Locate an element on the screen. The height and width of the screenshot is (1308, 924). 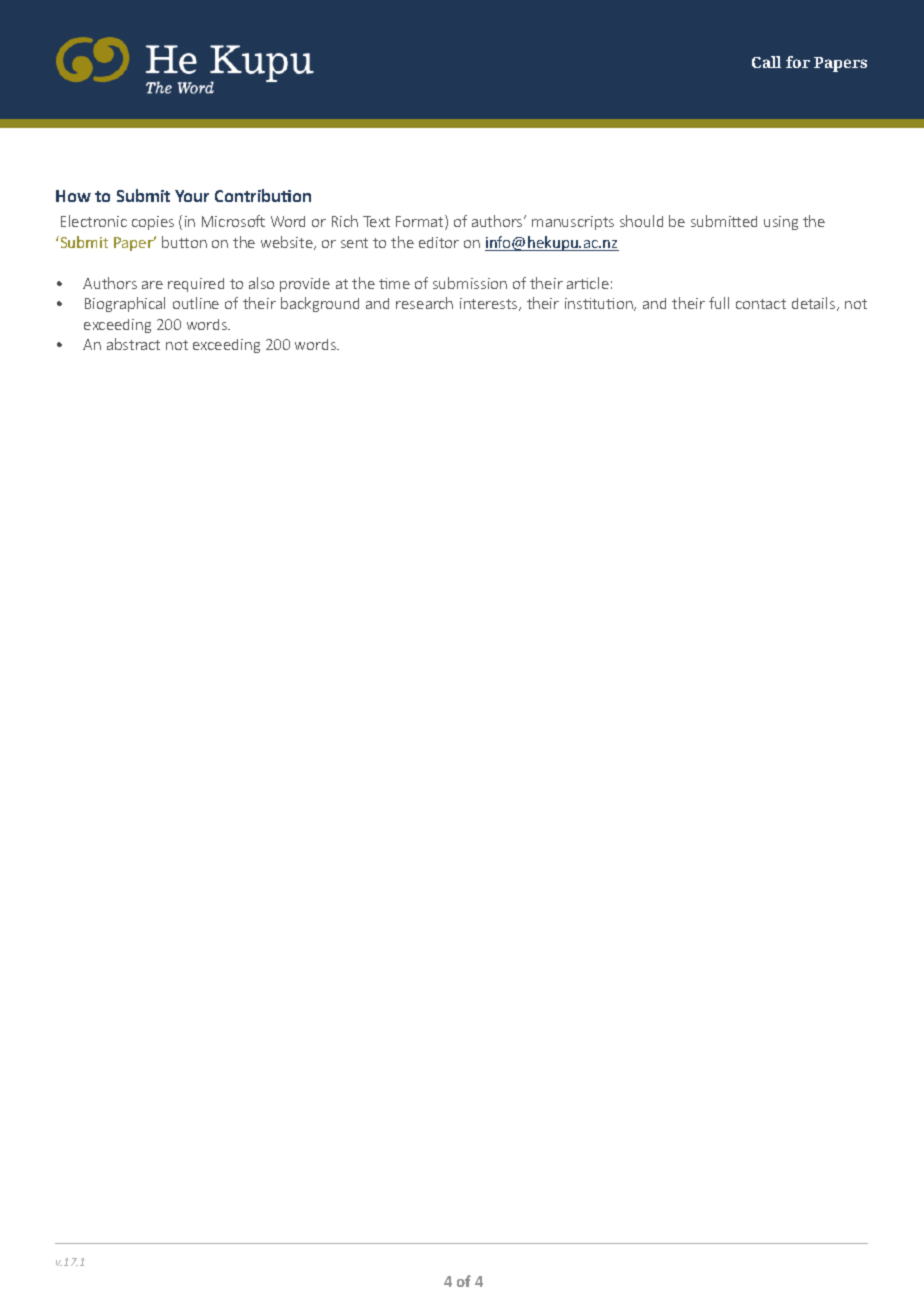
Call is located at coordinates (766, 62).
